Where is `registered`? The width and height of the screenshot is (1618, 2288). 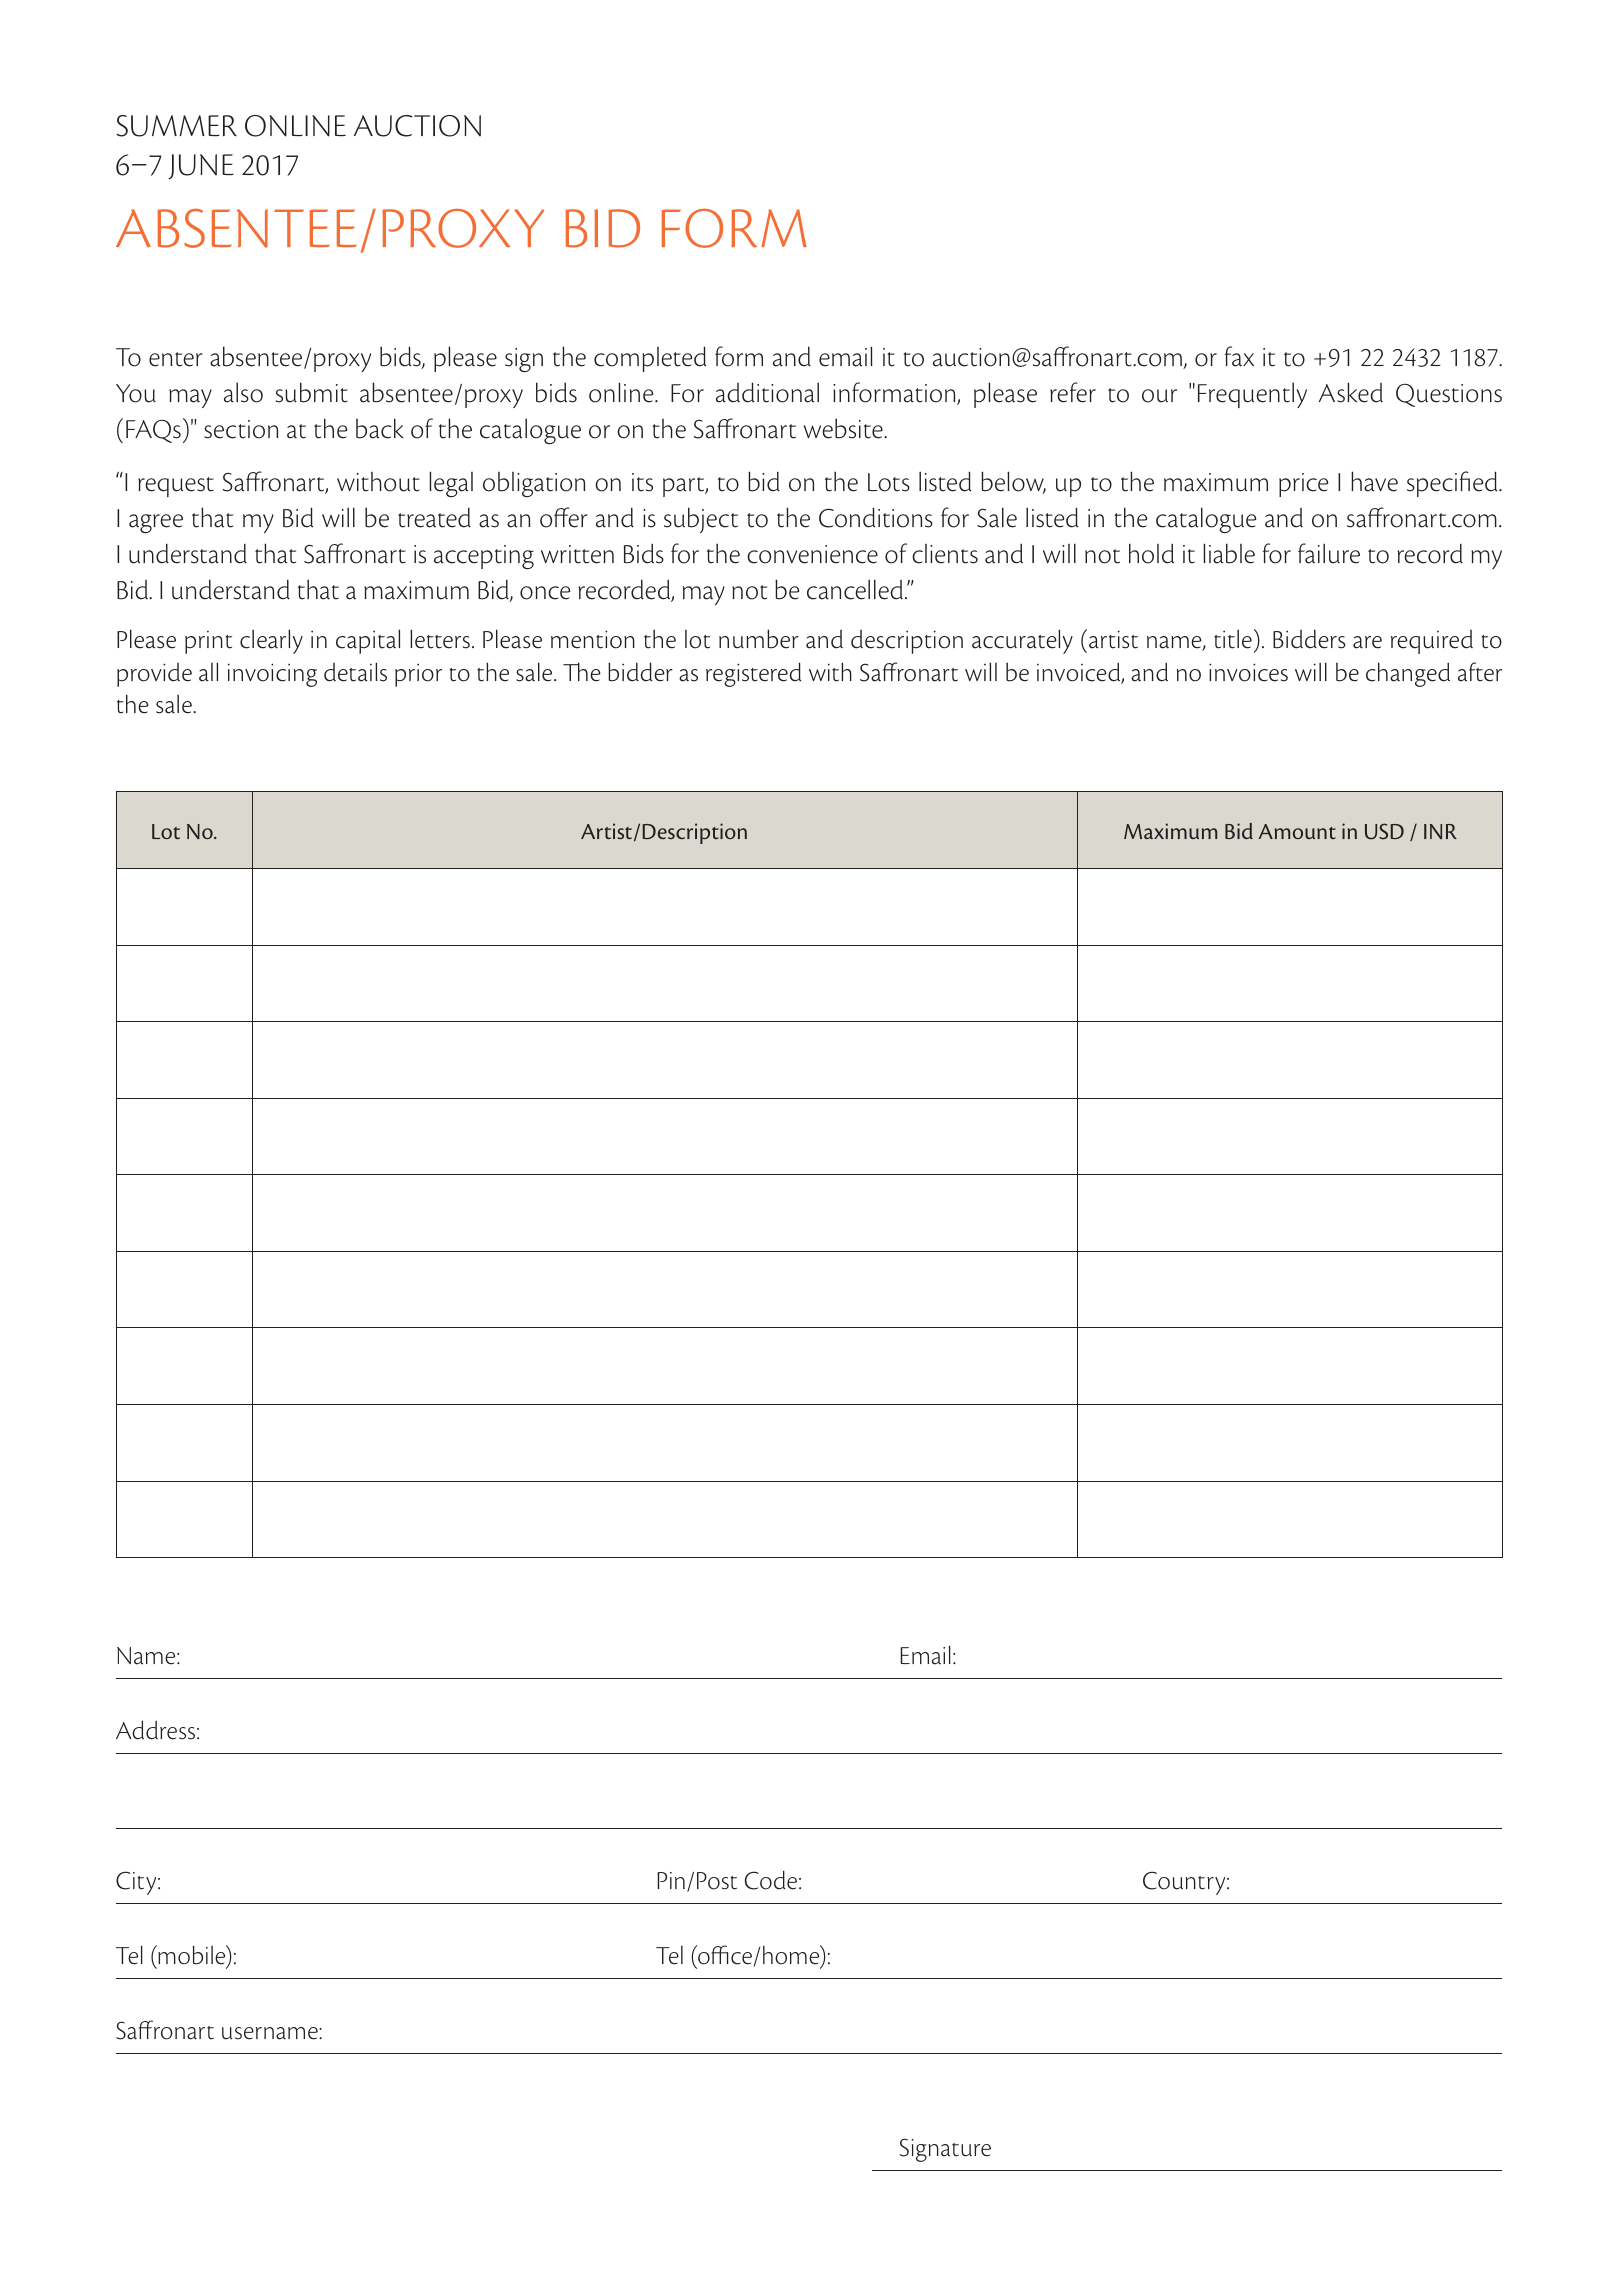
registered is located at coordinates (754, 674).
